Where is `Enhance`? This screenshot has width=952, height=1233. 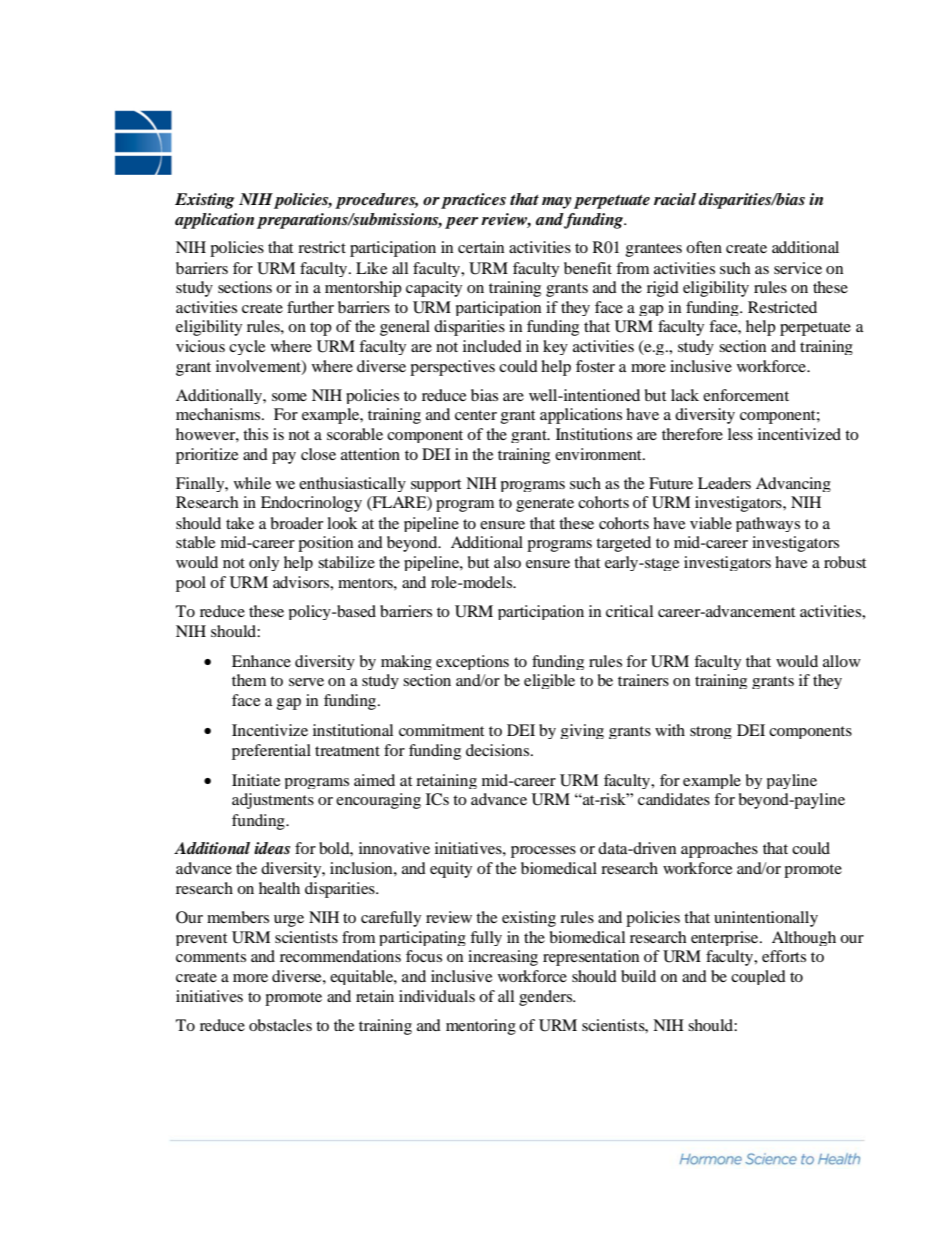 Enhance is located at coordinates (261, 661).
